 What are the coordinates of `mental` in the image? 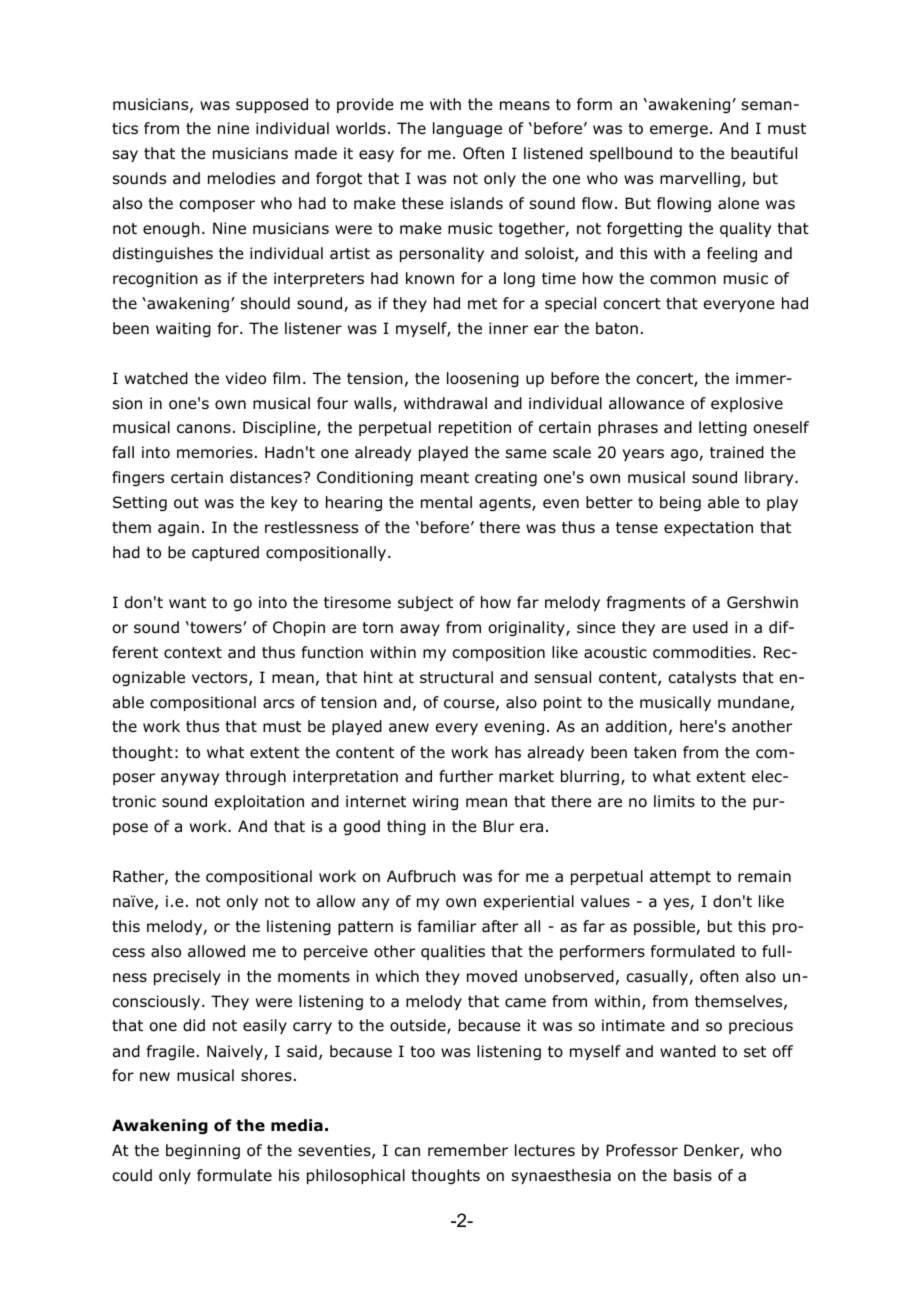 It's located at (446, 502).
